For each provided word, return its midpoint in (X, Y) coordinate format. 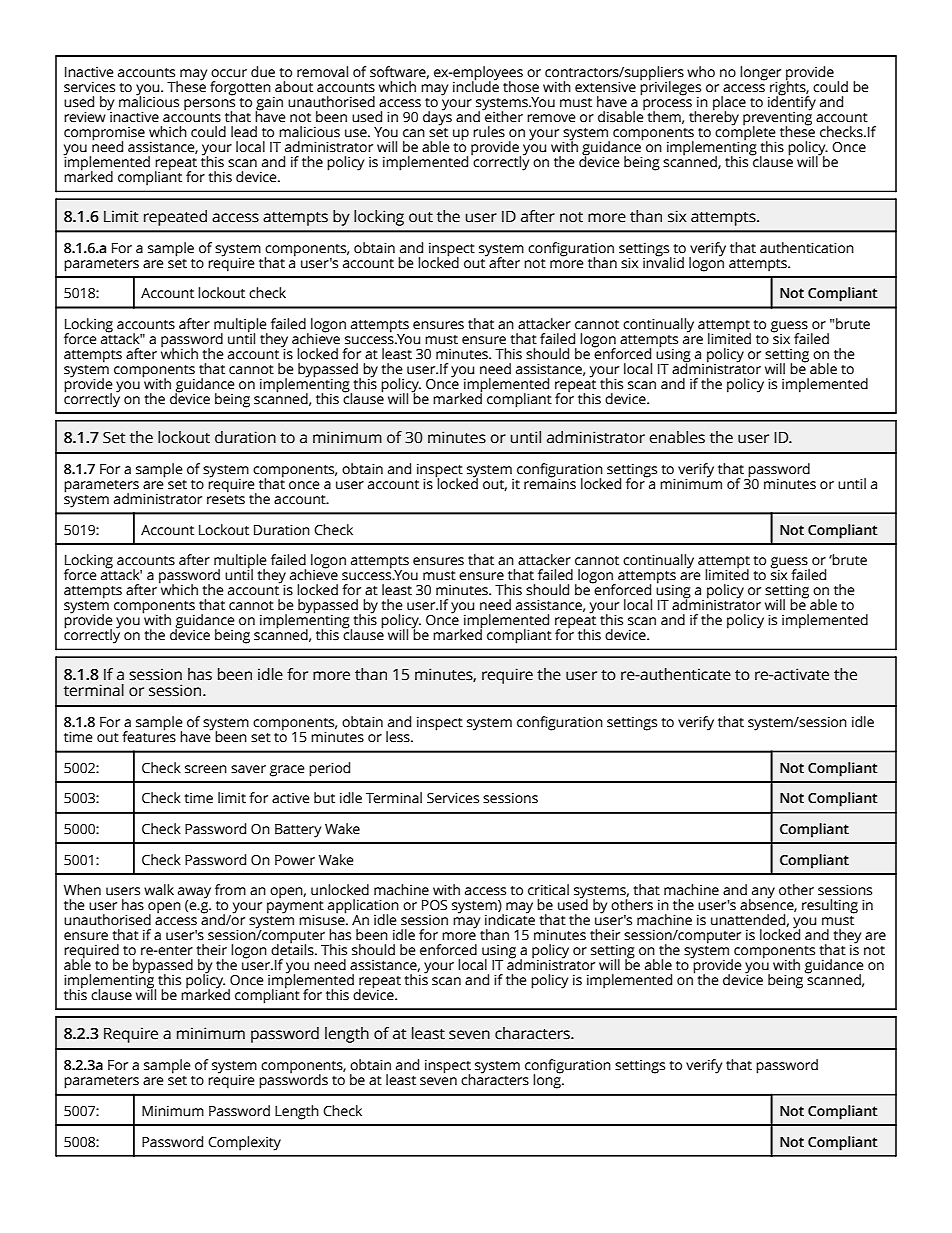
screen (206, 769)
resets (226, 500)
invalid (663, 262)
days (437, 117)
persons (209, 106)
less (399, 737)
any (762, 894)
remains (550, 483)
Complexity (244, 1143)
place (729, 104)
